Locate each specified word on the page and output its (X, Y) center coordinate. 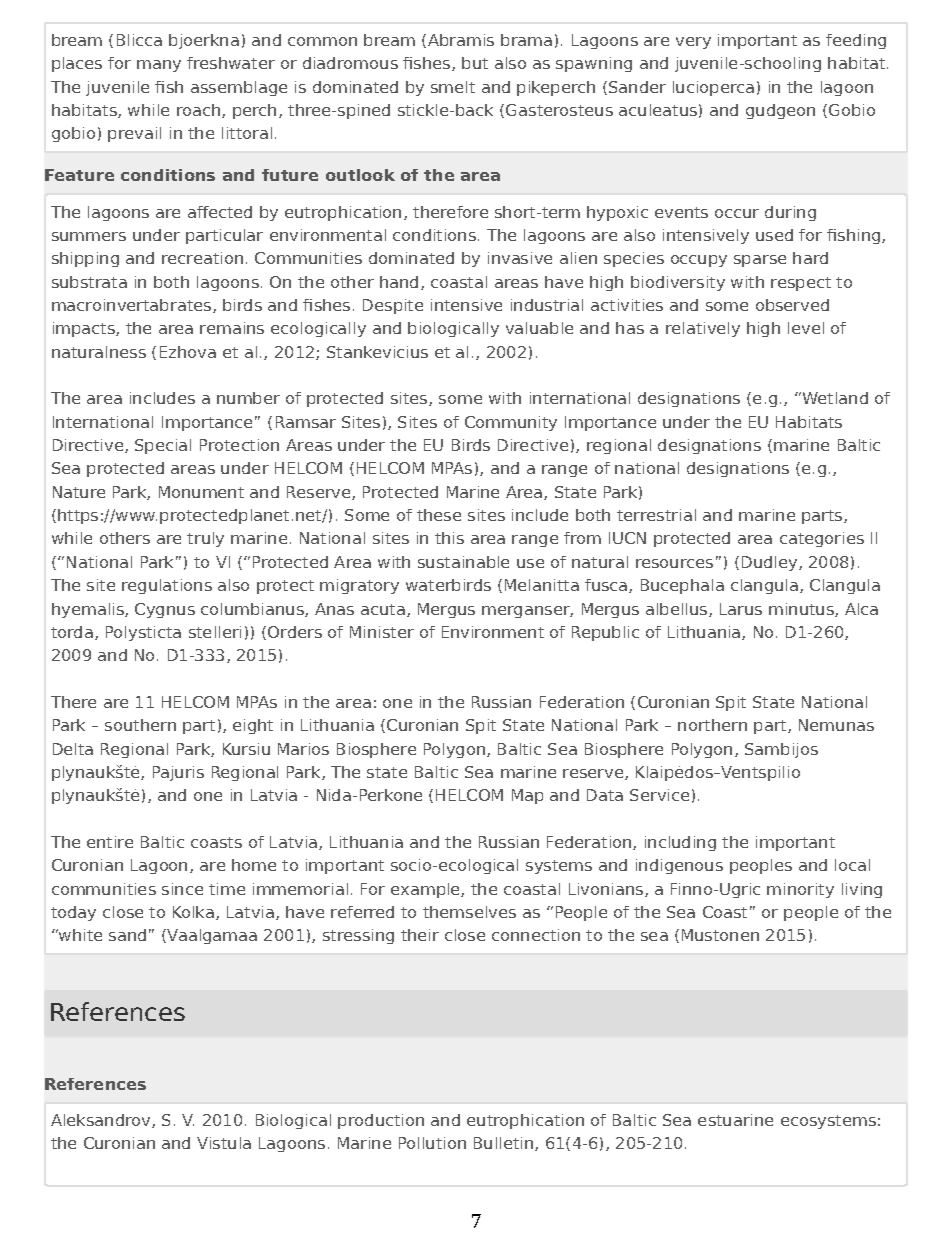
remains (232, 328)
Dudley (771, 563)
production (381, 1121)
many (159, 66)
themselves (469, 912)
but (475, 63)
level (806, 328)
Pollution (432, 1143)
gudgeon (780, 111)
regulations (167, 586)
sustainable (463, 562)
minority (800, 890)
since (182, 889)
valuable (539, 328)
